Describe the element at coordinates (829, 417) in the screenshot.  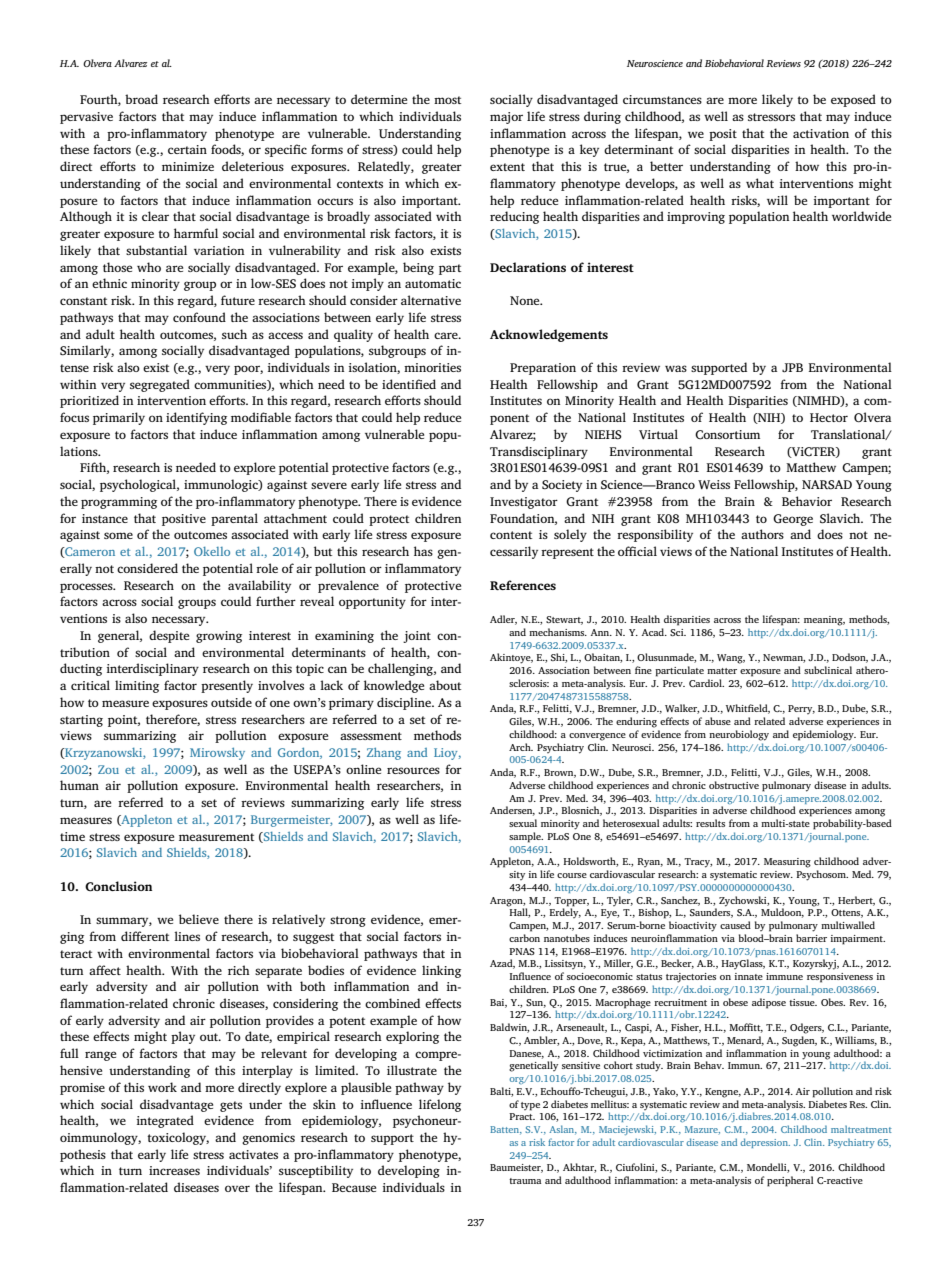
I see `Hector` at that location.
